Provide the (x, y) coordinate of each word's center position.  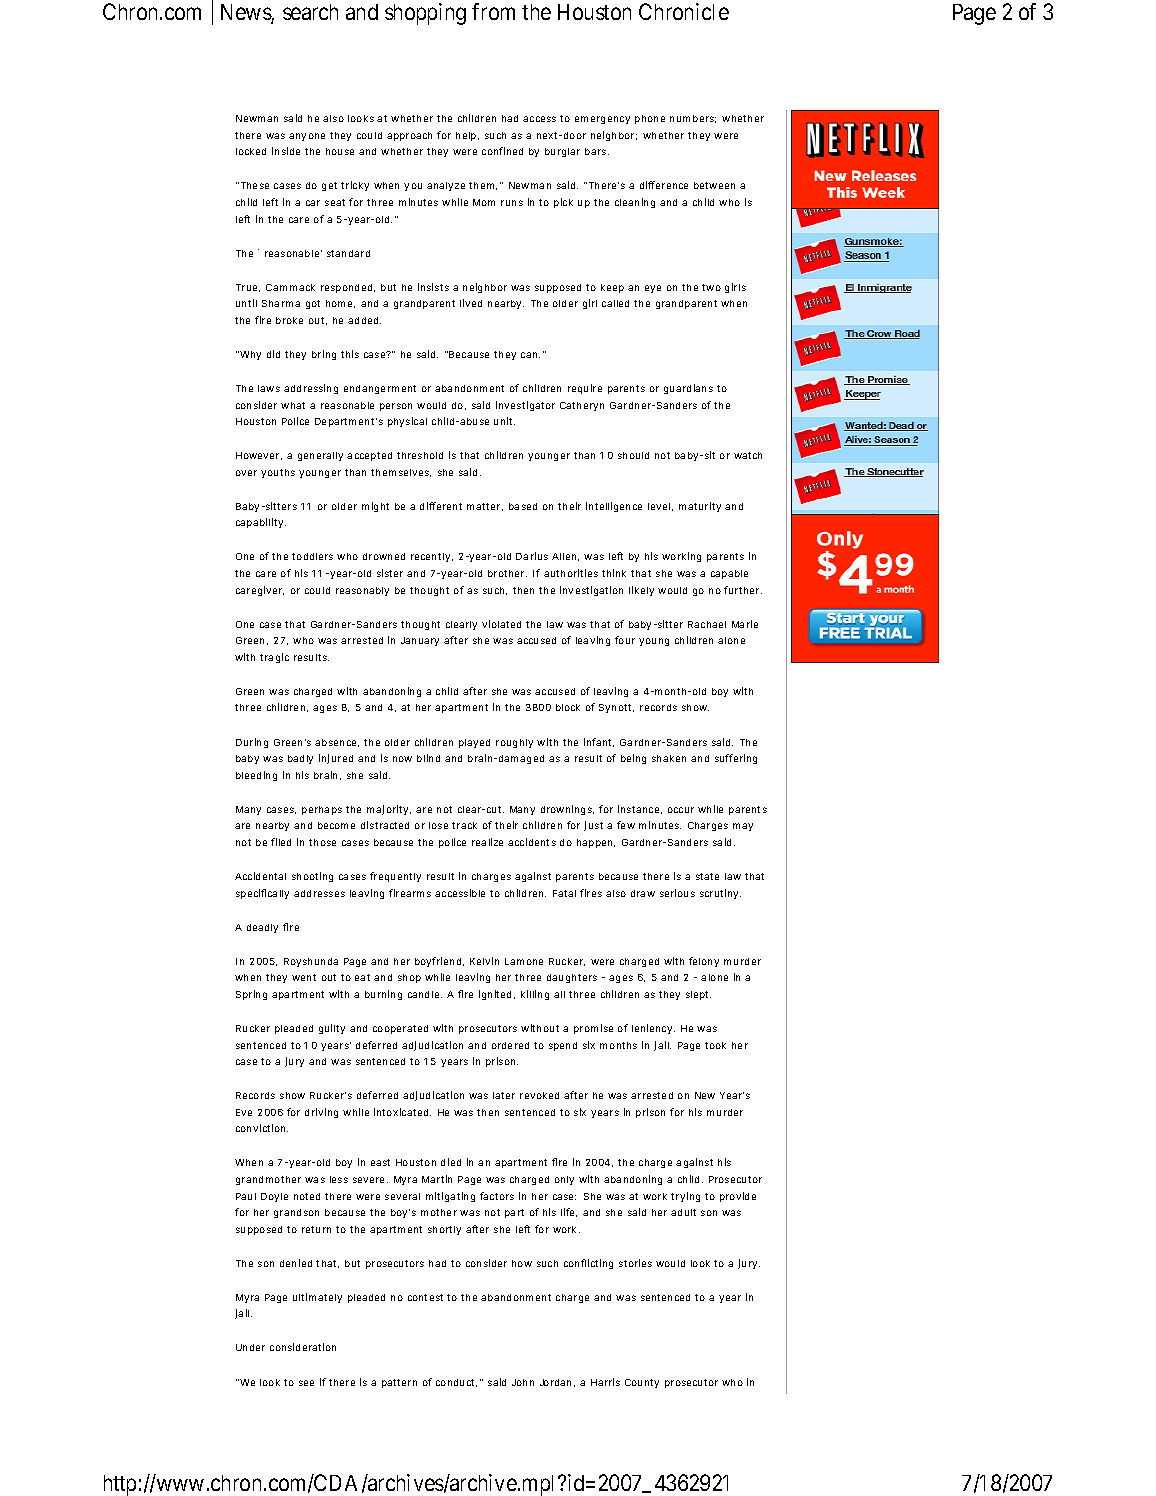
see (306, 1383)
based (523, 506)
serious (677, 893)
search (310, 12)
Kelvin (484, 961)
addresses (319, 893)
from (493, 11)
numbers (693, 119)
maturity (700, 507)
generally (320, 456)
